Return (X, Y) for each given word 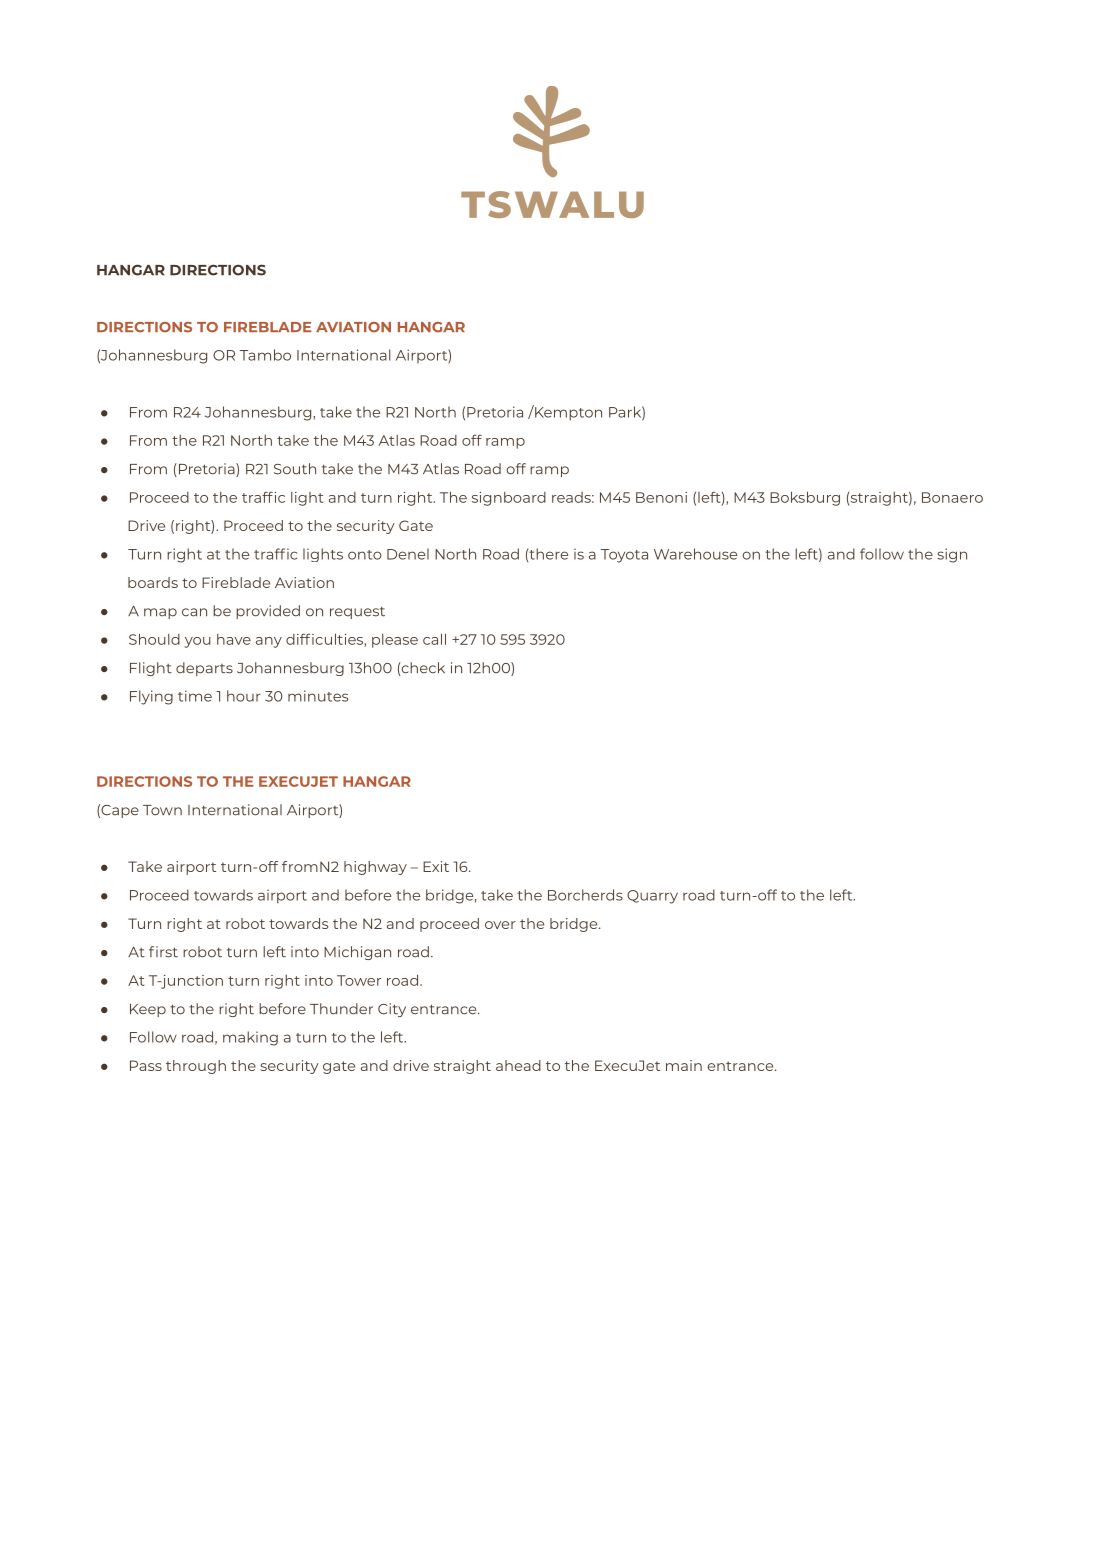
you (197, 642)
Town (162, 810)
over (500, 925)
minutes (318, 696)
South (295, 469)
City (392, 1010)
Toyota (624, 556)
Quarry (652, 897)
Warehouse (695, 554)
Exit (436, 866)
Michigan (357, 953)
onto (365, 555)
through (196, 1067)
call (434, 639)
